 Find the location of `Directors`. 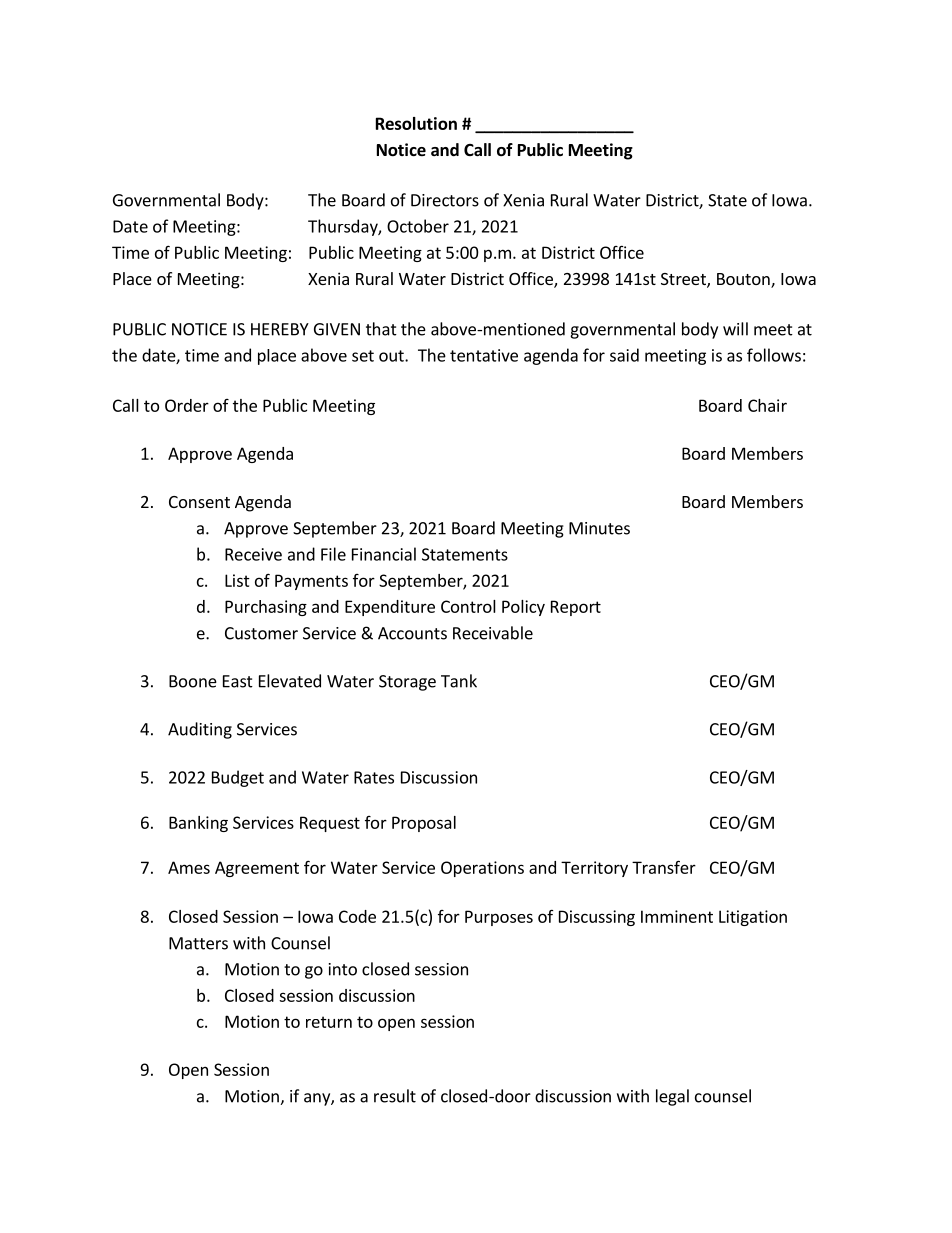

Directors is located at coordinates (445, 200).
